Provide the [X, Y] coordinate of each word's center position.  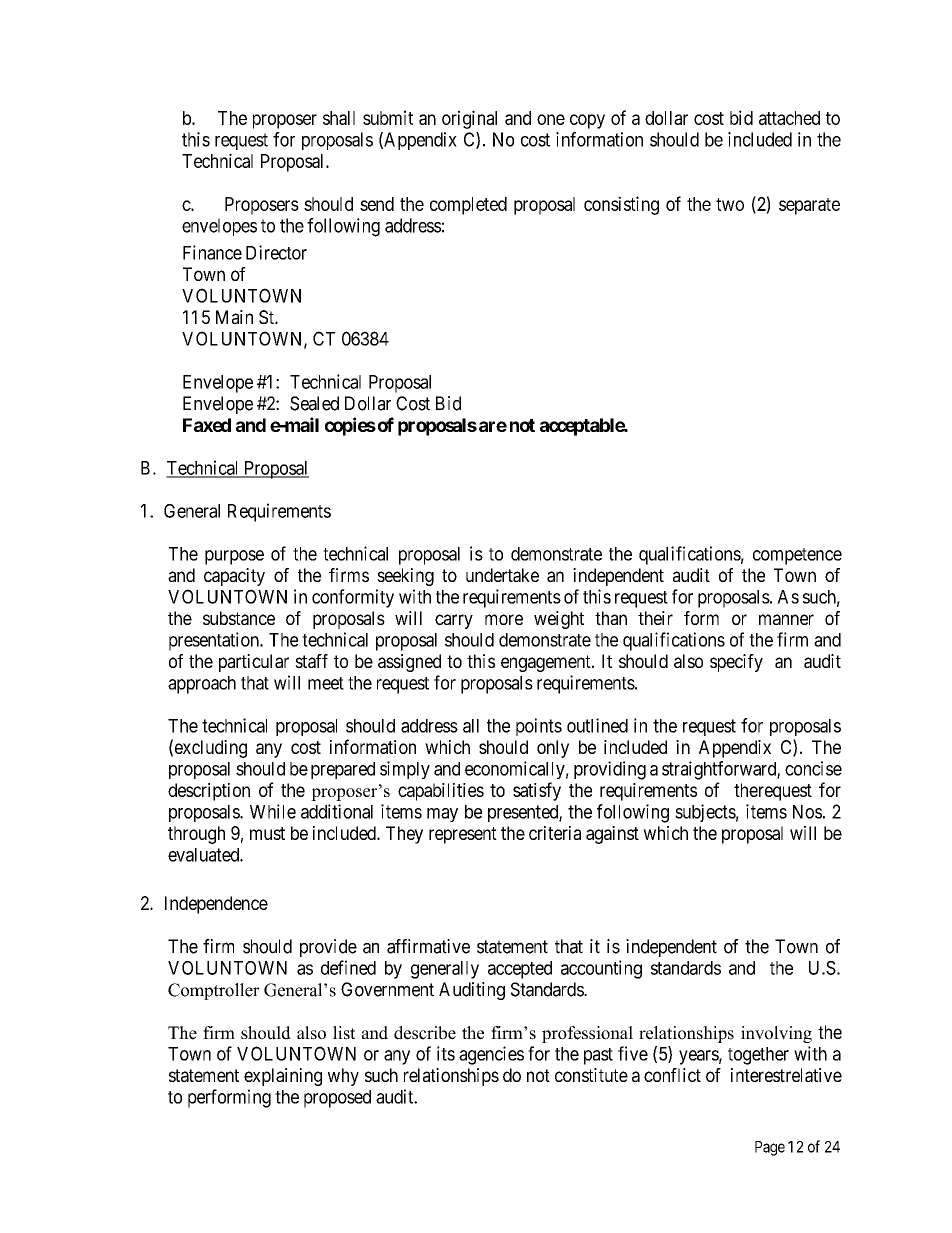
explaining [283, 1077]
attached [789, 118]
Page [770, 1148]
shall [339, 118]
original [469, 119]
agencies [491, 1055]
